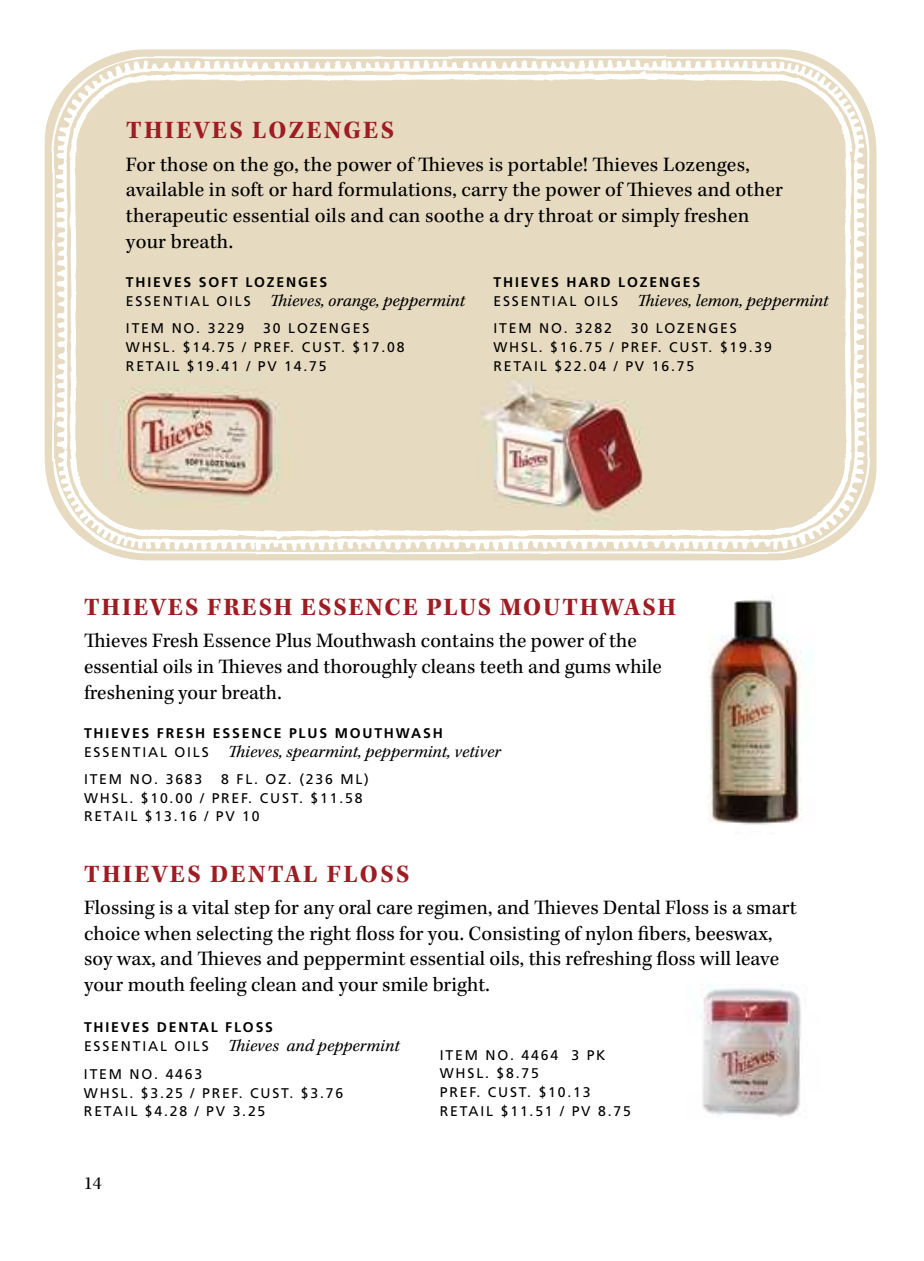 The image size is (924, 1261). What do you see at coordinates (651, 217) in the image?
I see `simply` at bounding box center [651, 217].
